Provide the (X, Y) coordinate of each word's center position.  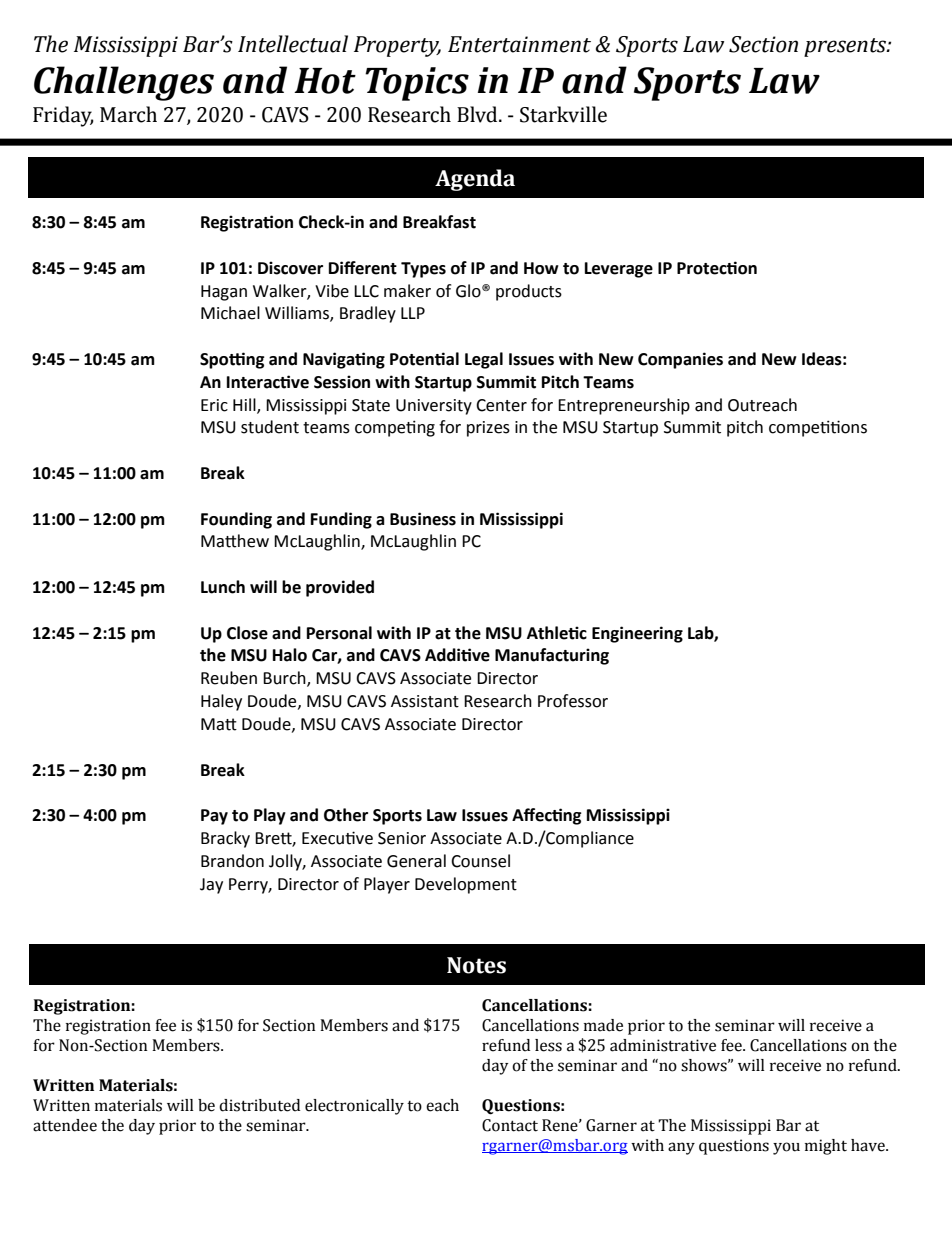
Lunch (223, 587)
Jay (211, 886)
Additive (457, 655)
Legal (484, 360)
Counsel (480, 861)
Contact (510, 1125)
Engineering (637, 634)
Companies (680, 360)
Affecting (547, 816)
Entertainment (519, 44)
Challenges (124, 83)
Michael (230, 313)
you (786, 1148)
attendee (65, 1125)
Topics (417, 84)
